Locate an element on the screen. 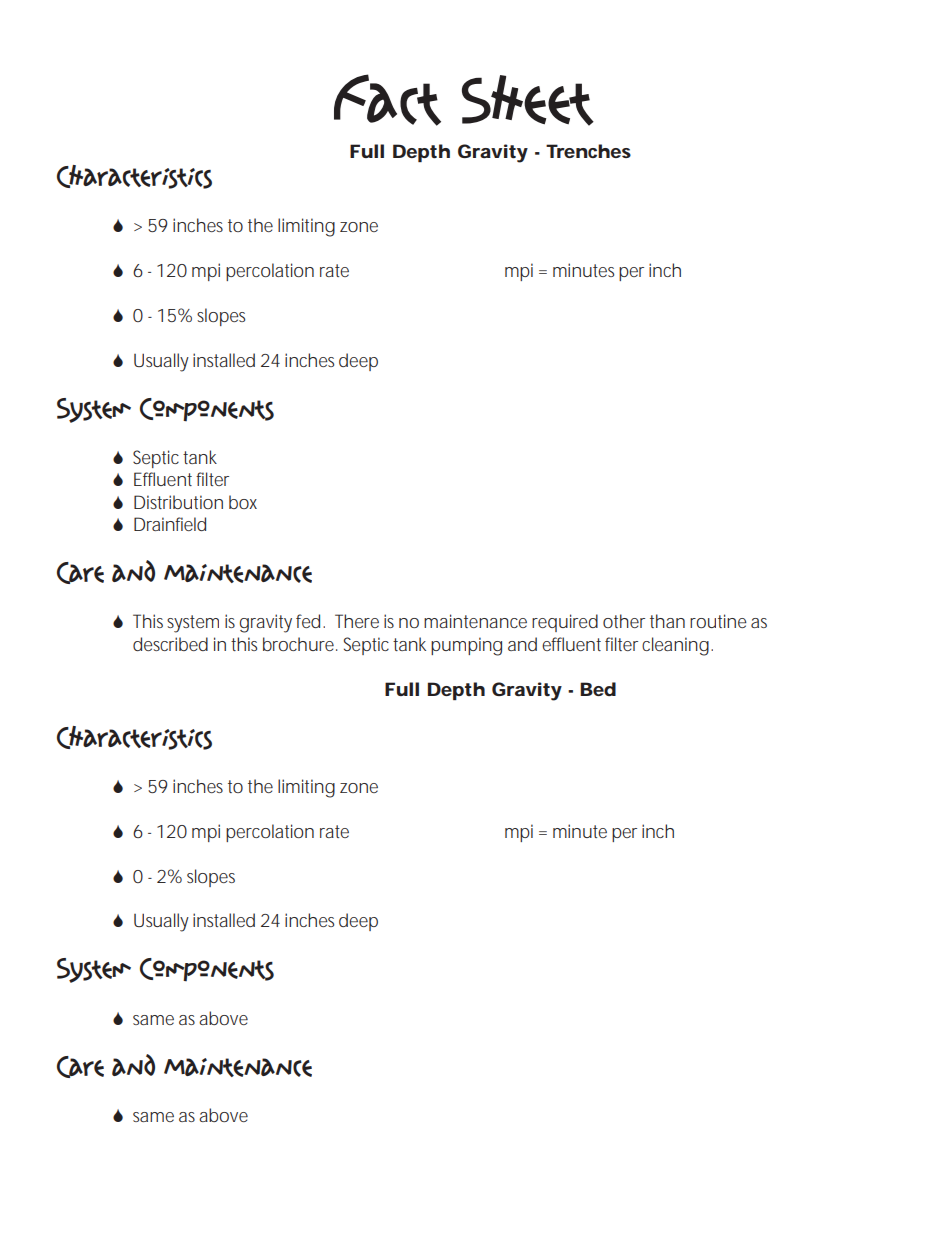 The width and height of the screenshot is (952, 1233). Trenches is located at coordinates (588, 151).
